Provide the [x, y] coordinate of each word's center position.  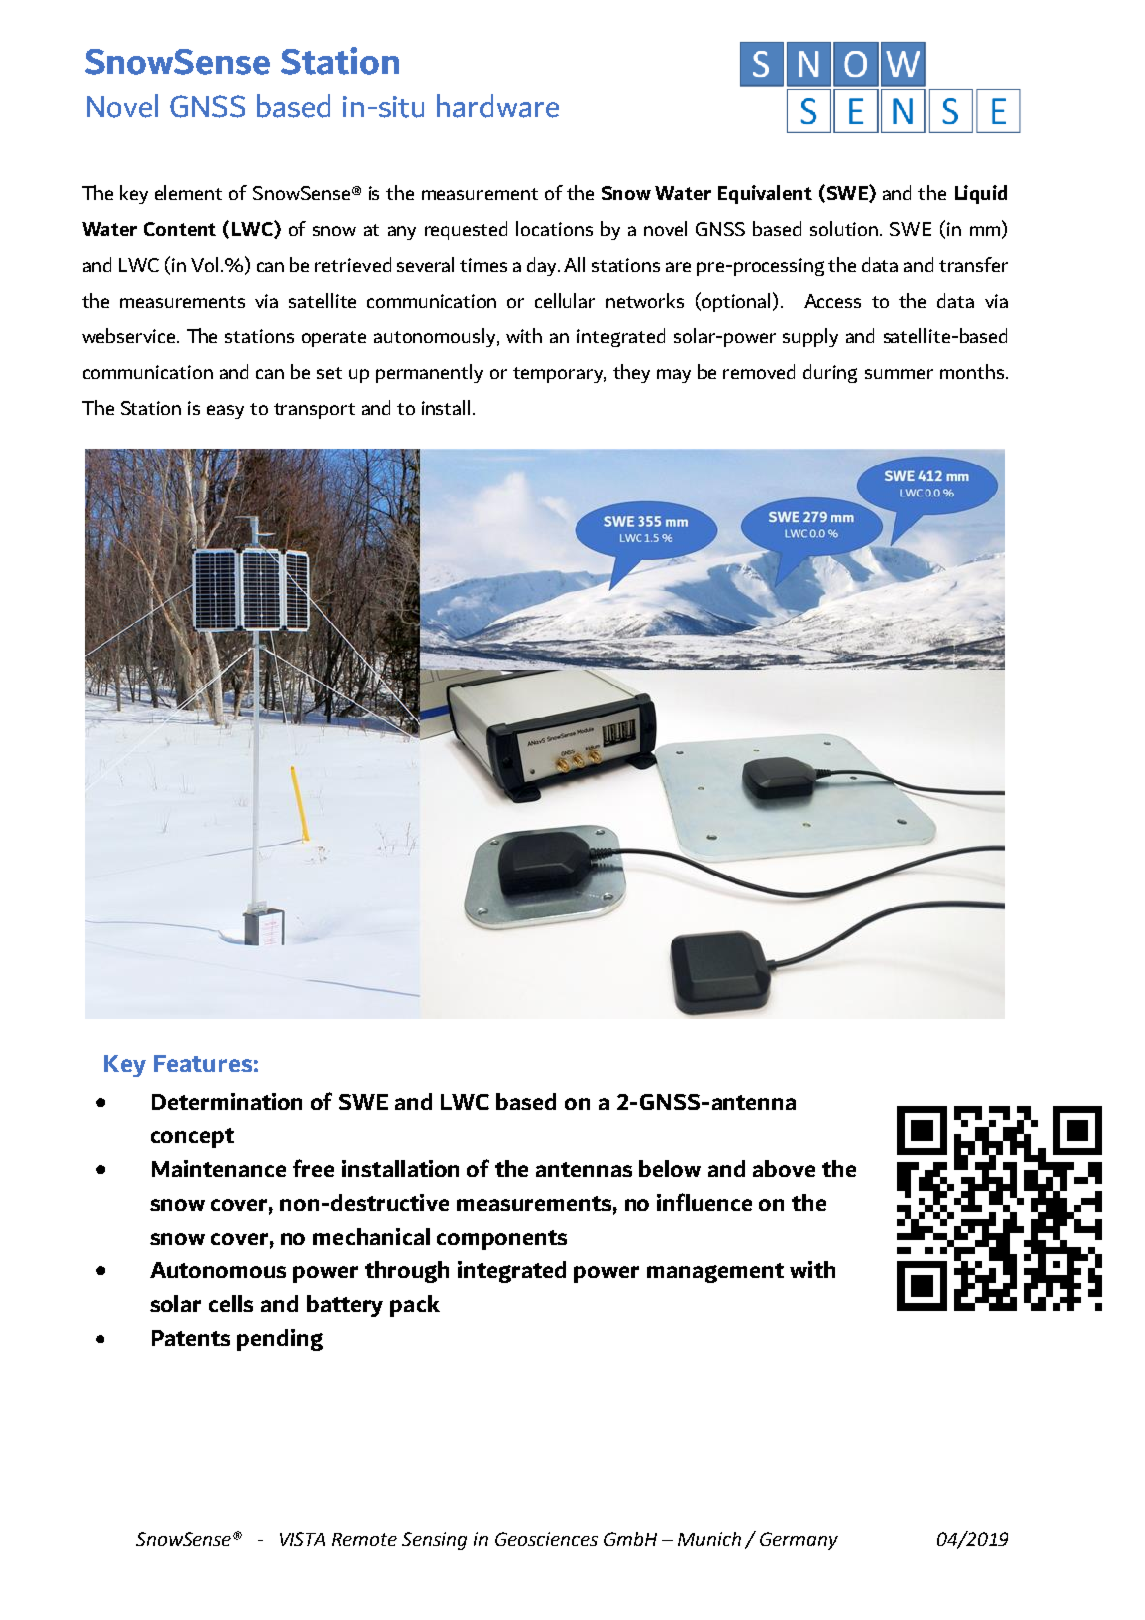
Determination [227, 1101]
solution [845, 228]
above [784, 1168]
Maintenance [219, 1168]
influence [704, 1202]
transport [314, 411]
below [670, 1168]
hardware [498, 106]
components [502, 1240]
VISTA [302, 1539]
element [188, 192]
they [631, 373]
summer [899, 374]
